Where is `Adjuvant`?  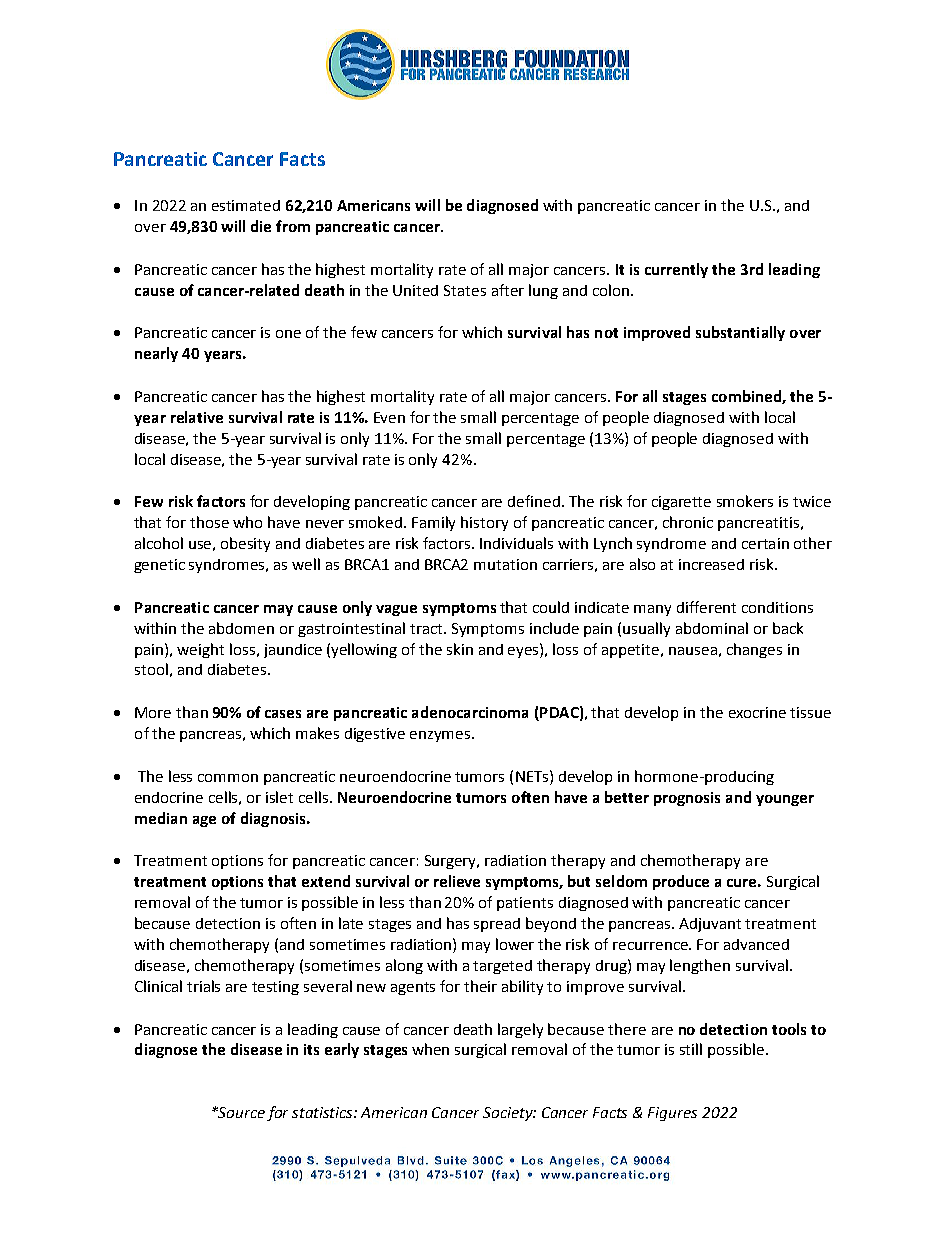
Adjuvant is located at coordinates (710, 925).
